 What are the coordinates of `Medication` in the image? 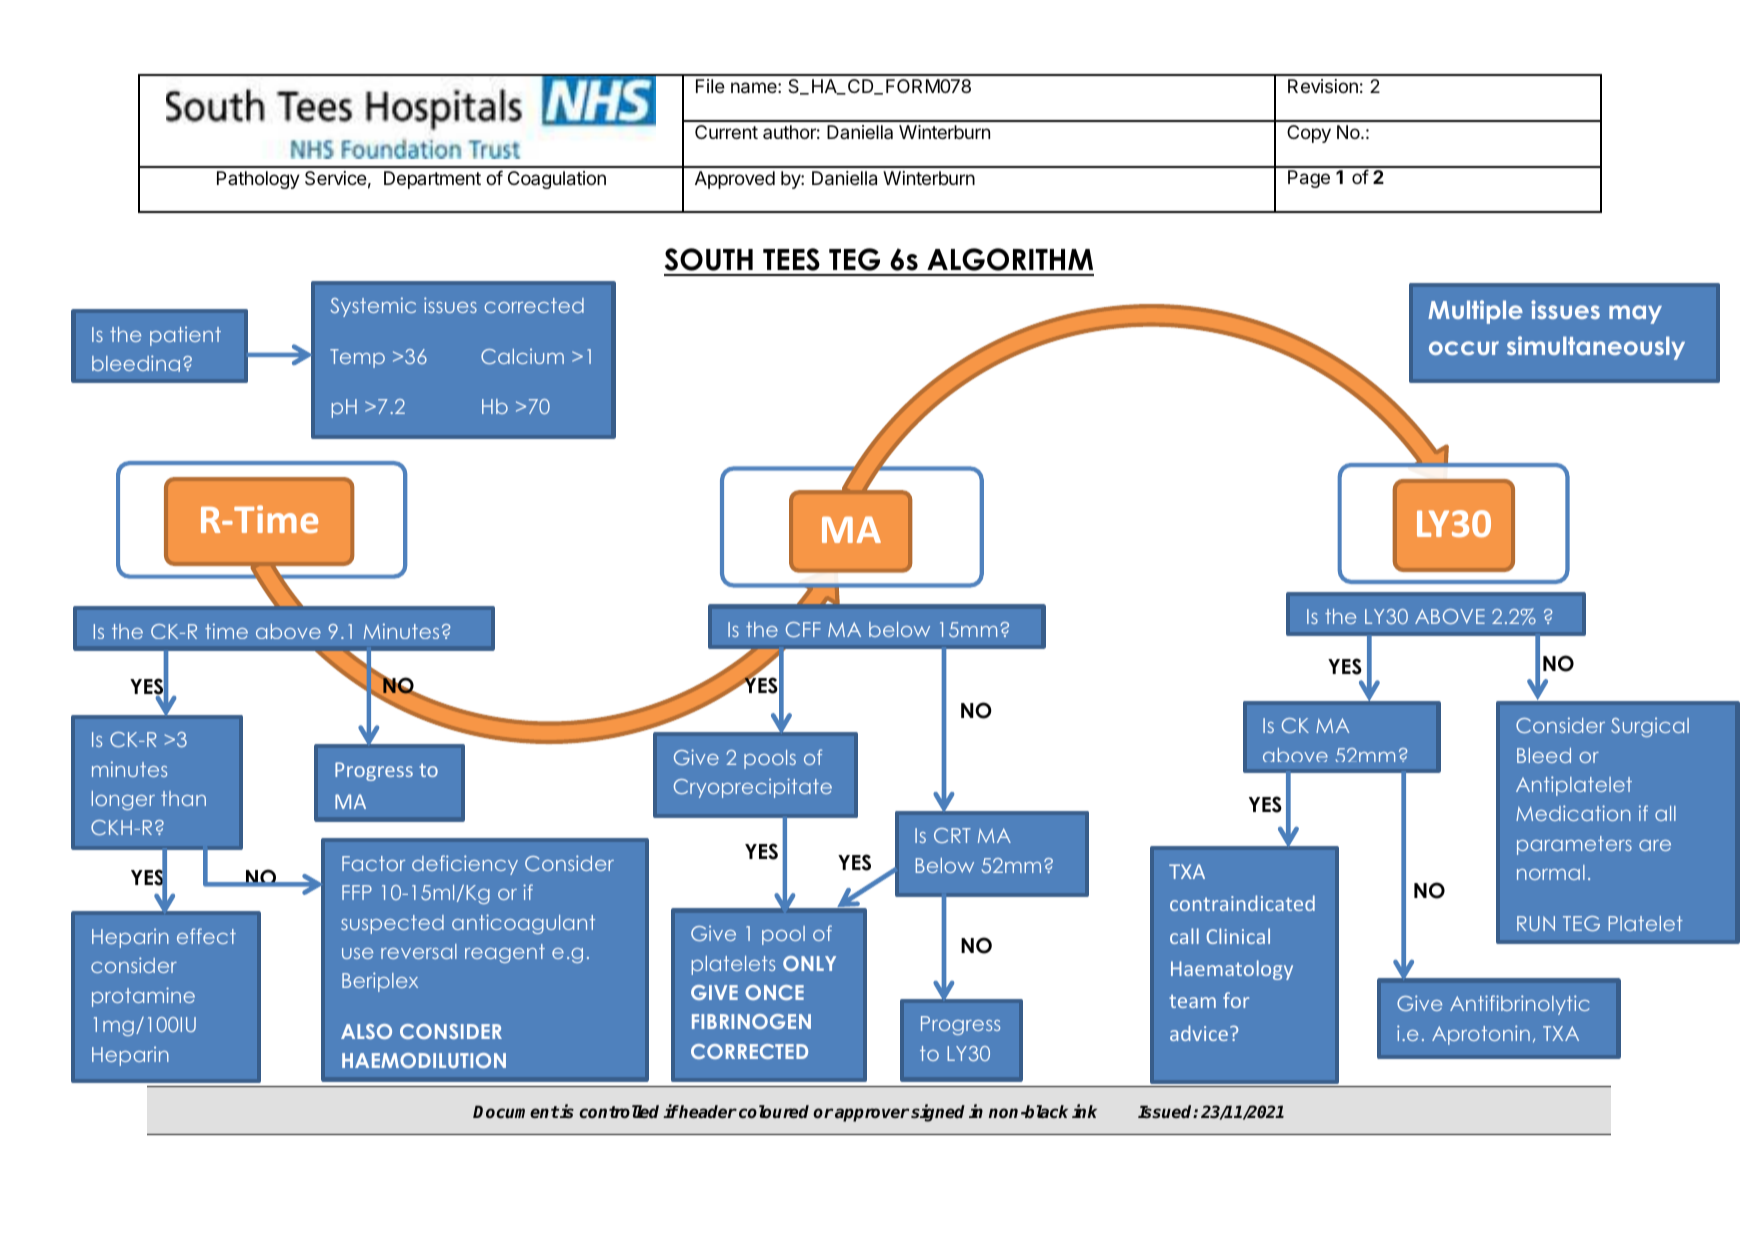 It's located at (1573, 813).
